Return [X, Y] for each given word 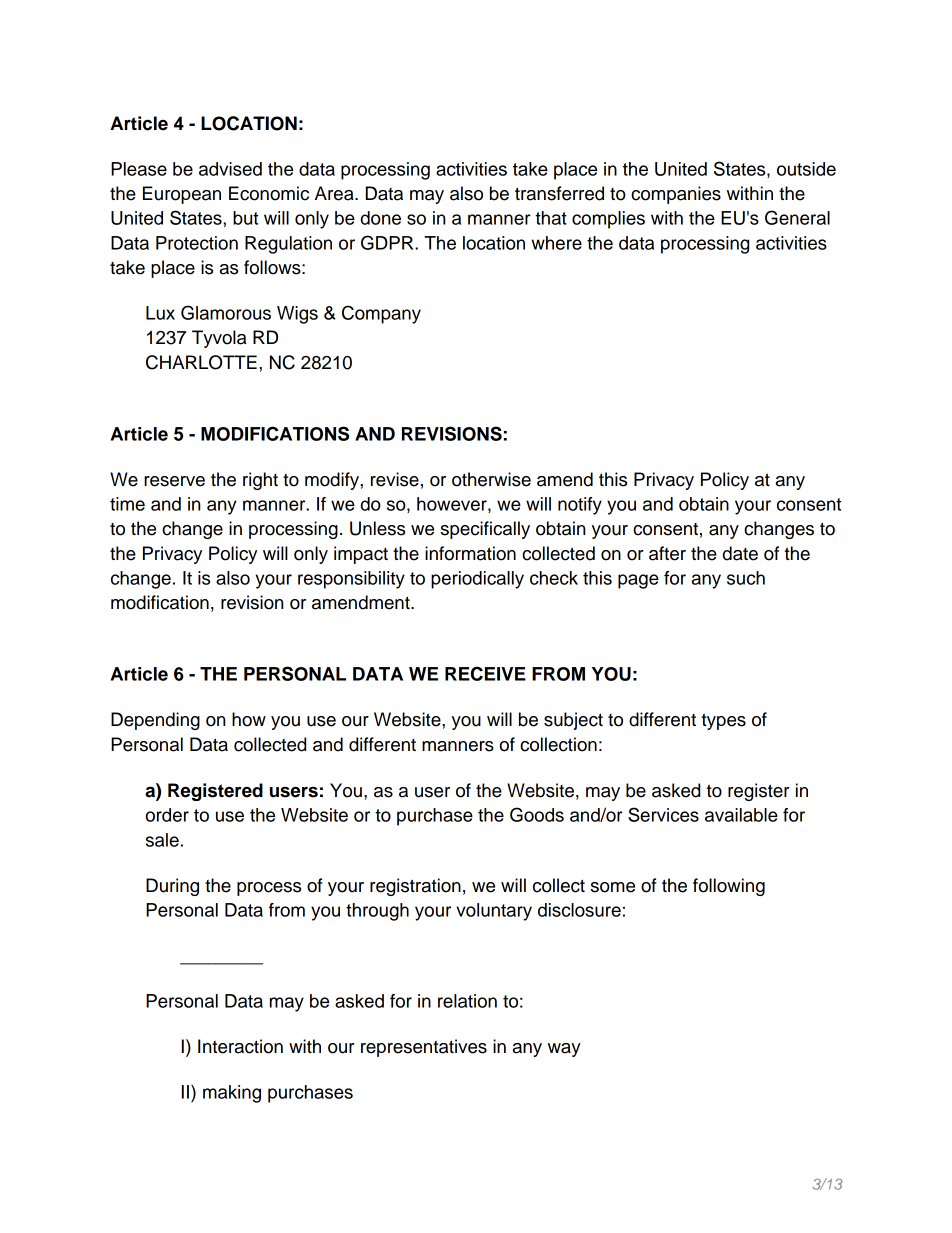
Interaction [240, 1046]
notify [580, 506]
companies [676, 195]
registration [415, 887]
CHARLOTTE [201, 362]
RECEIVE [485, 673]
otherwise [491, 479]
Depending [155, 721]
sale [162, 840]
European [182, 195]
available [741, 815]
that [551, 218]
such [746, 578]
